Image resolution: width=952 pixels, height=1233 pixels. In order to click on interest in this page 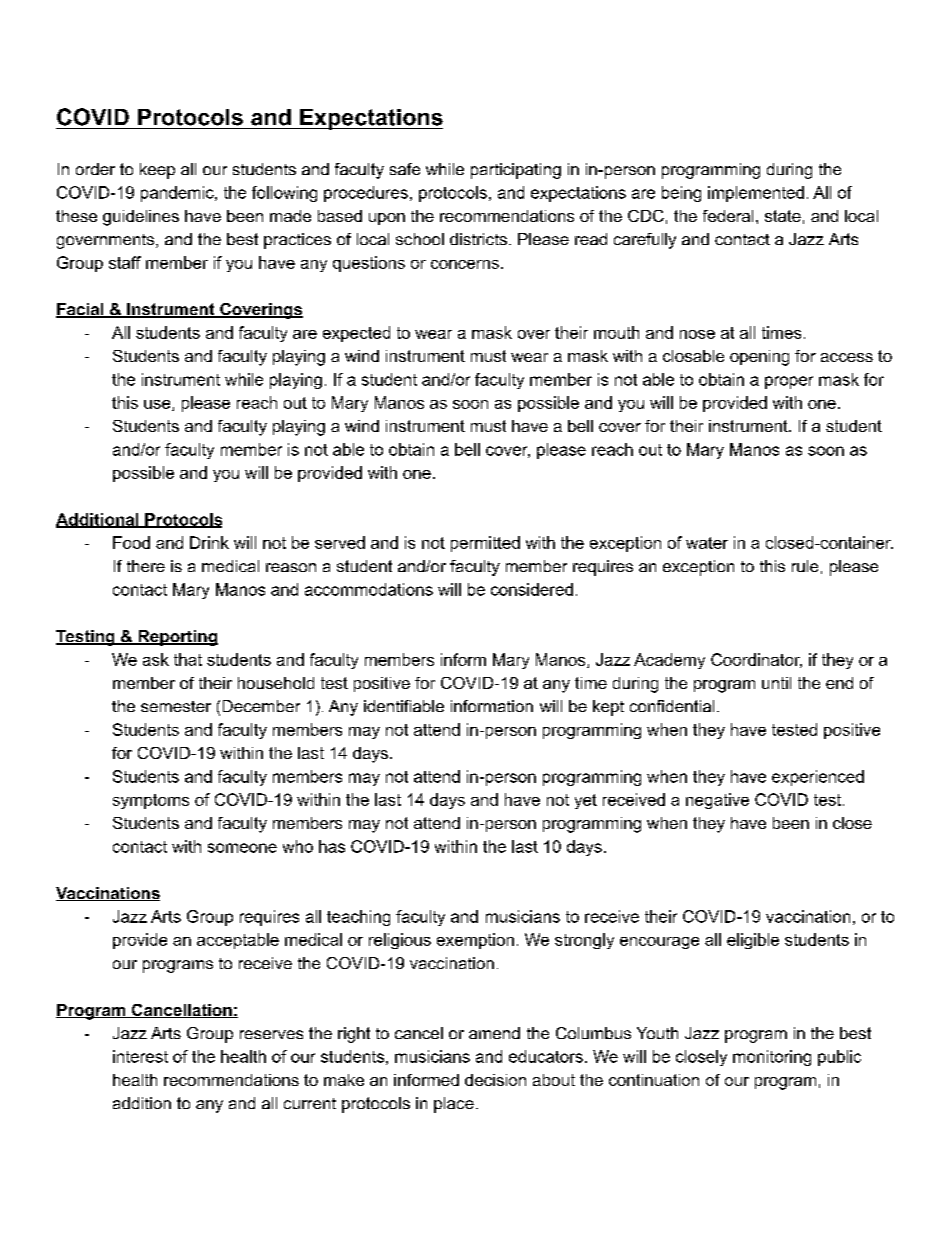, I will do `click(140, 1056)`.
